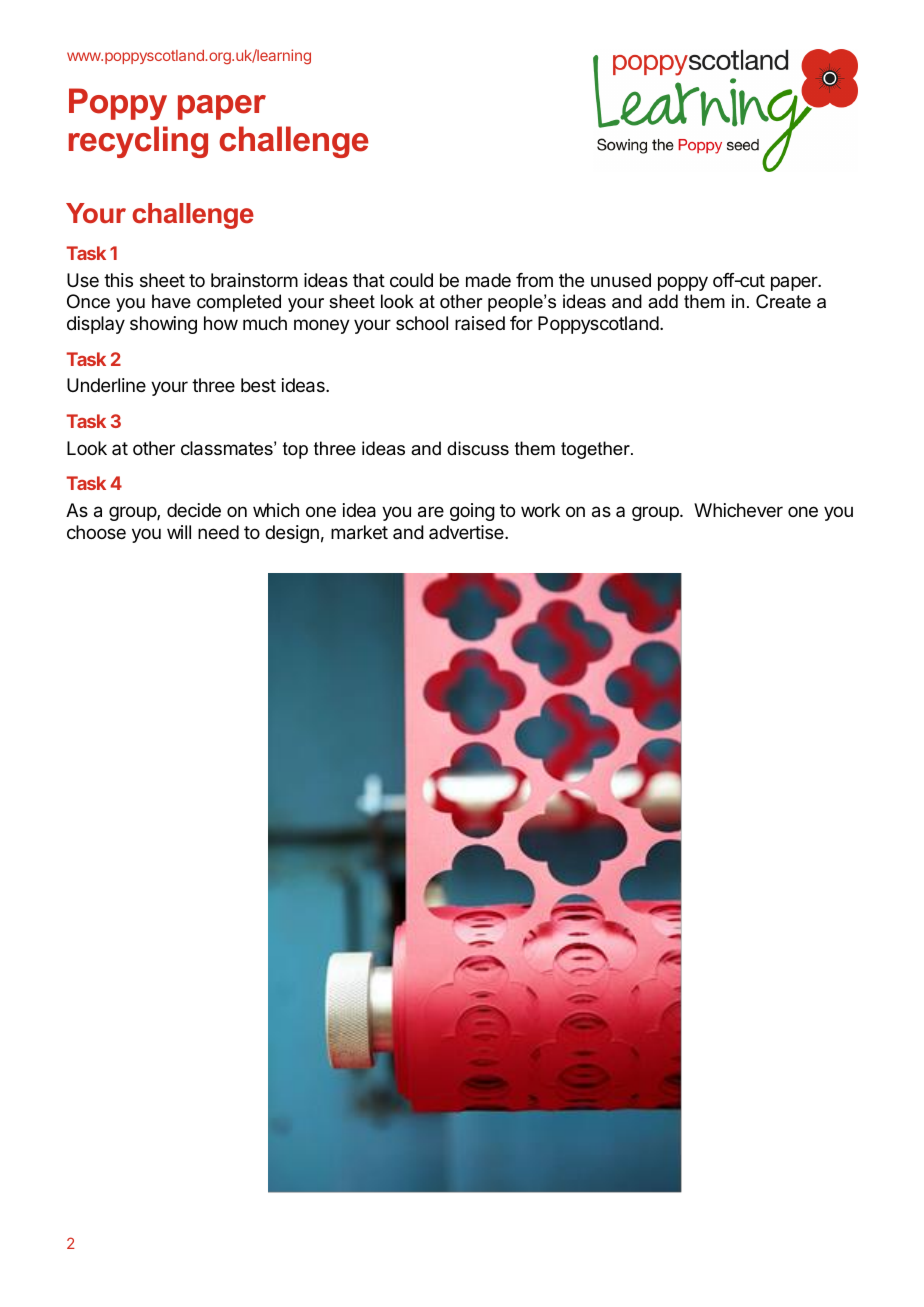  Describe the element at coordinates (540, 510) in the screenshot. I see `work` at that location.
